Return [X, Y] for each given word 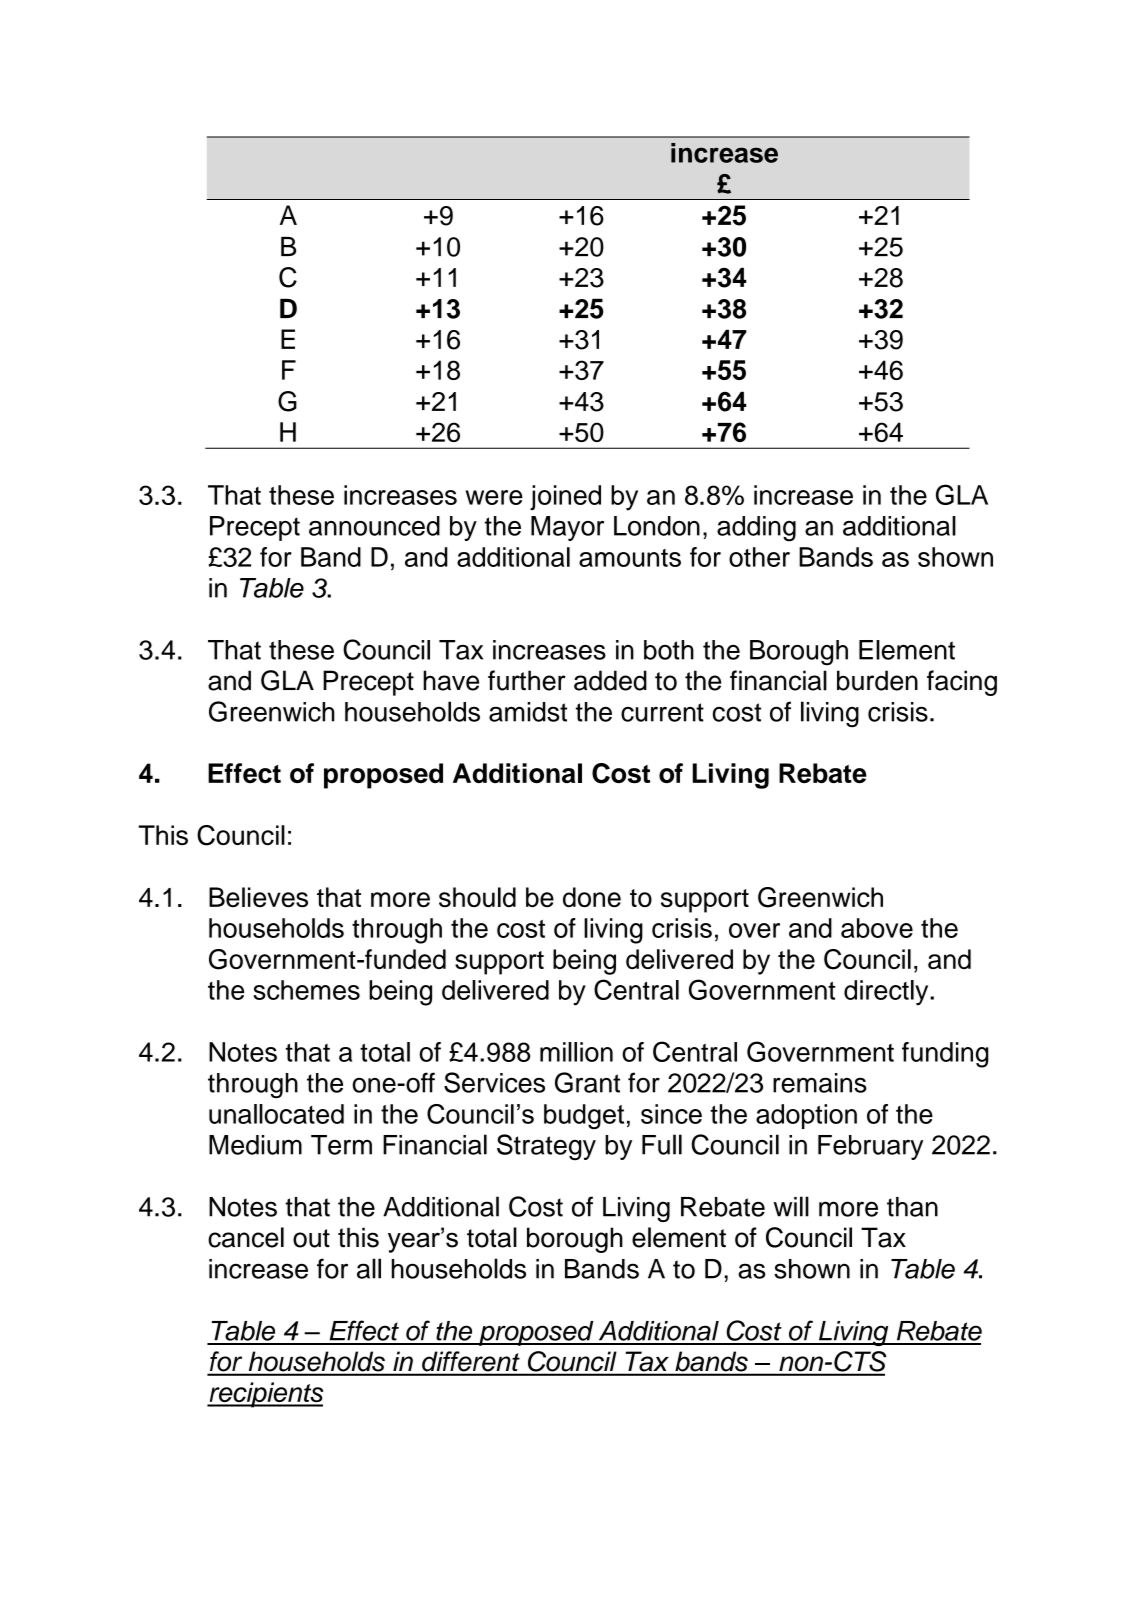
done [592, 897]
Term [341, 1145]
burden [877, 680]
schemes [306, 990]
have [451, 680]
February [870, 1147]
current [662, 712]
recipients [265, 1395]
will [791, 1206]
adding [756, 529]
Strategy [546, 1147]
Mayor [567, 528]
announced [374, 526]
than [912, 1207]
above [877, 928]
